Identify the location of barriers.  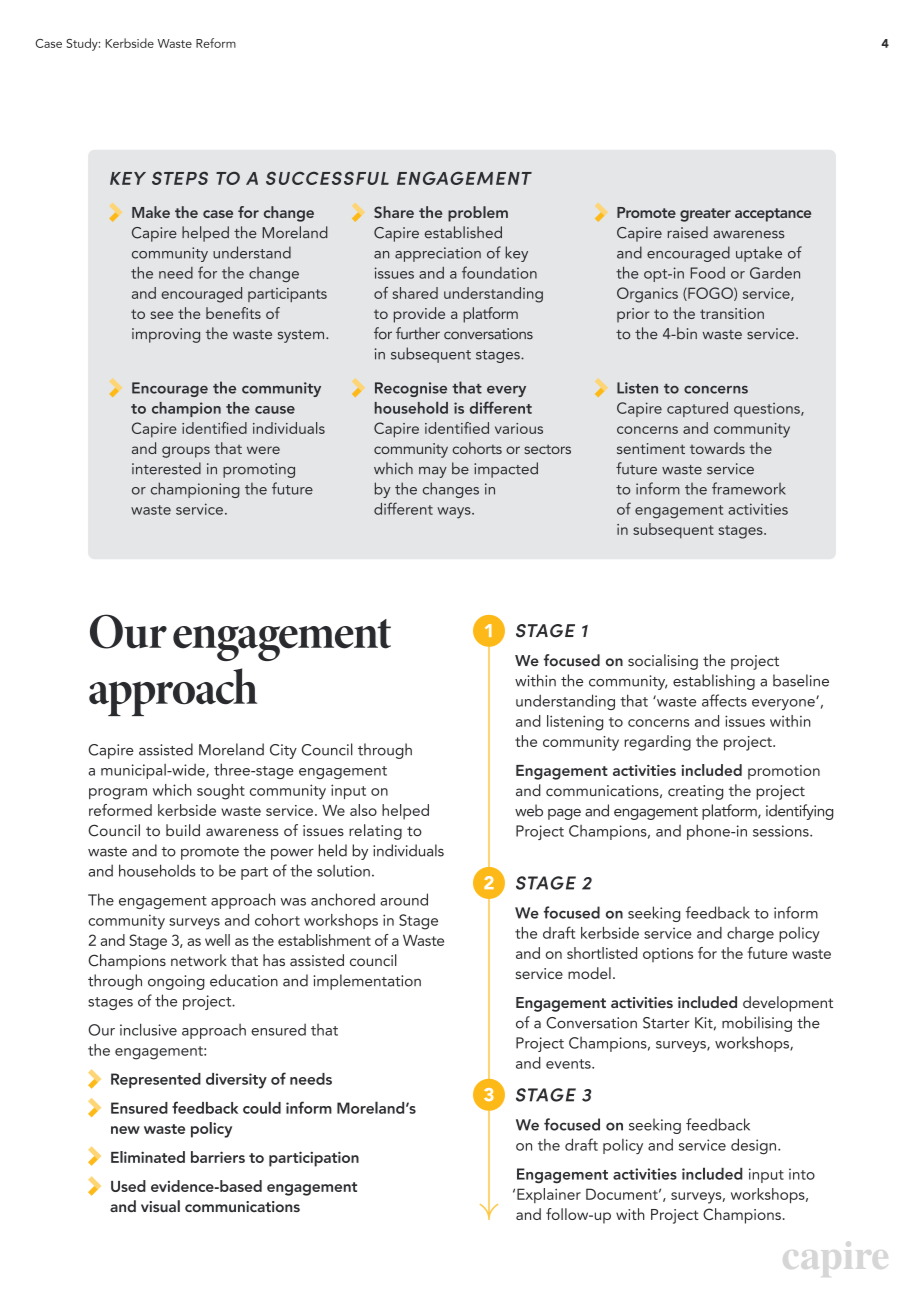
(218, 1157).
